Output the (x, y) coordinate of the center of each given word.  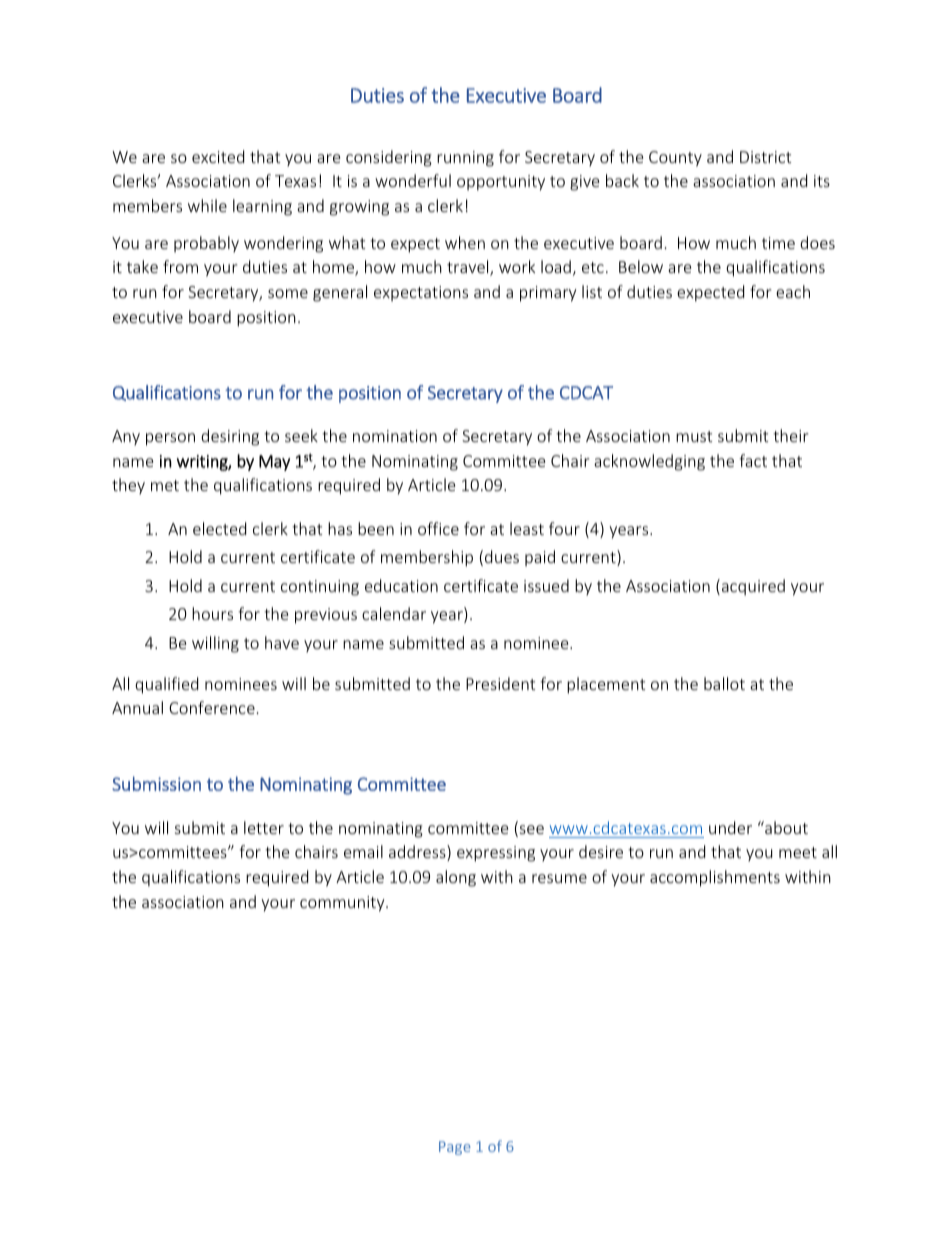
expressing (496, 854)
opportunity (501, 183)
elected (219, 528)
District (765, 157)
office (438, 528)
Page (455, 1148)
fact (753, 460)
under (730, 827)
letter (264, 827)
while (207, 205)
